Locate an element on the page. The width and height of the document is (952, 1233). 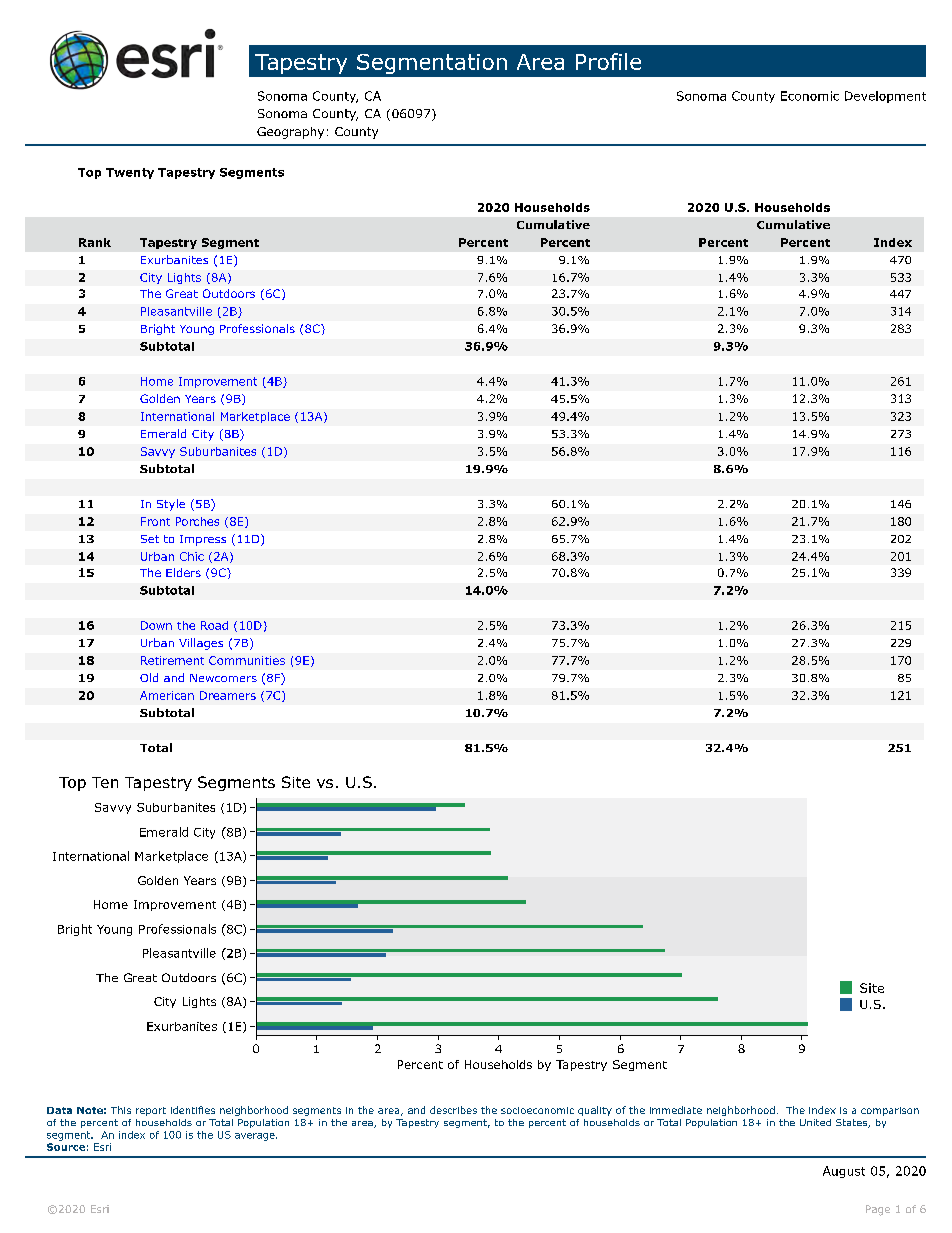
Twenty is located at coordinates (130, 173).
